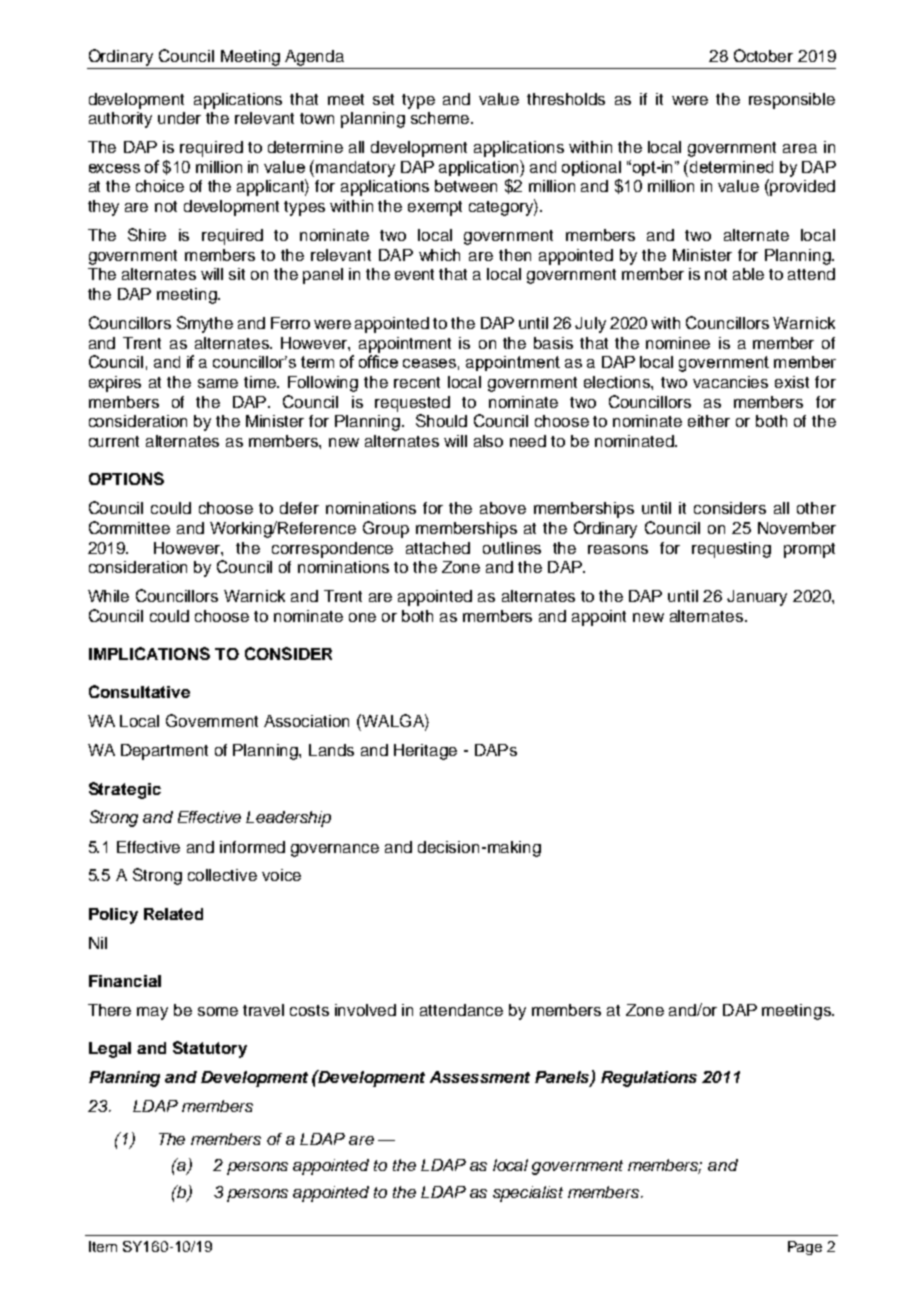 This page has width=924, height=1308. Describe the element at coordinates (103, 1246) in the page. I see `Item` at that location.
